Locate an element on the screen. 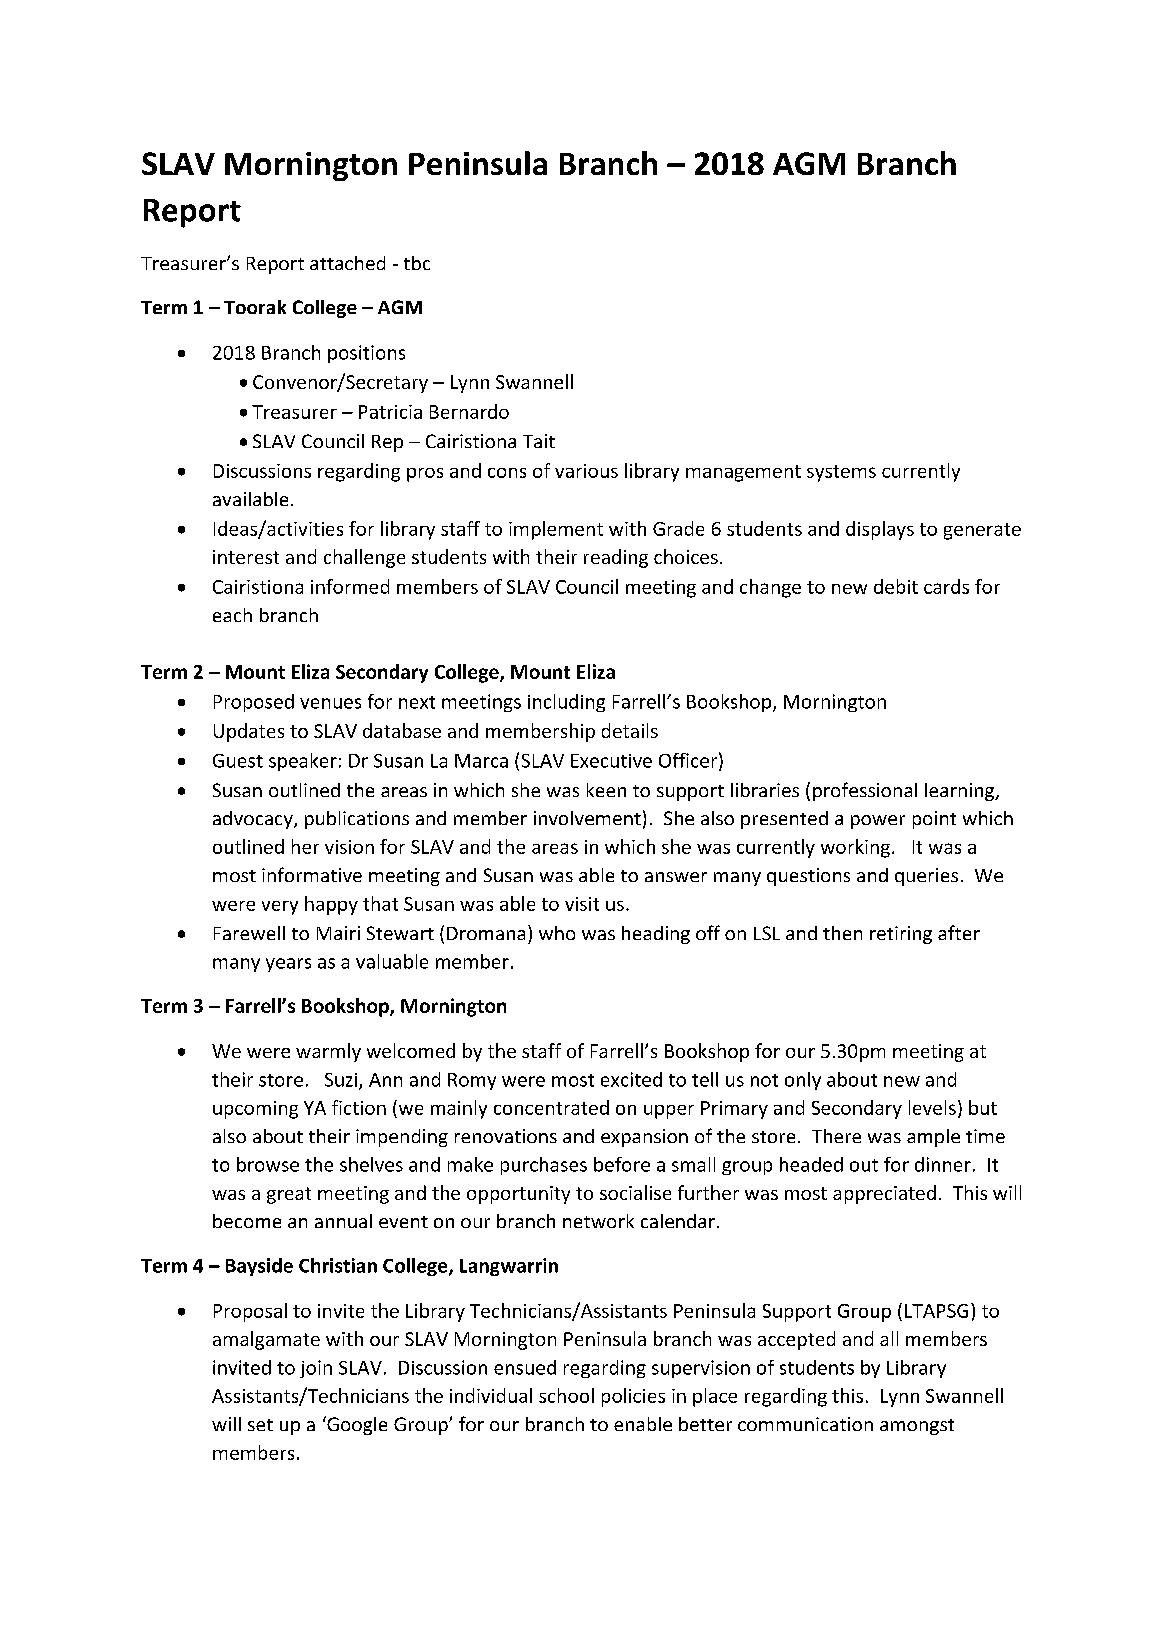 This screenshot has width=1167, height=1650. levels is located at coordinates (932, 1107).
